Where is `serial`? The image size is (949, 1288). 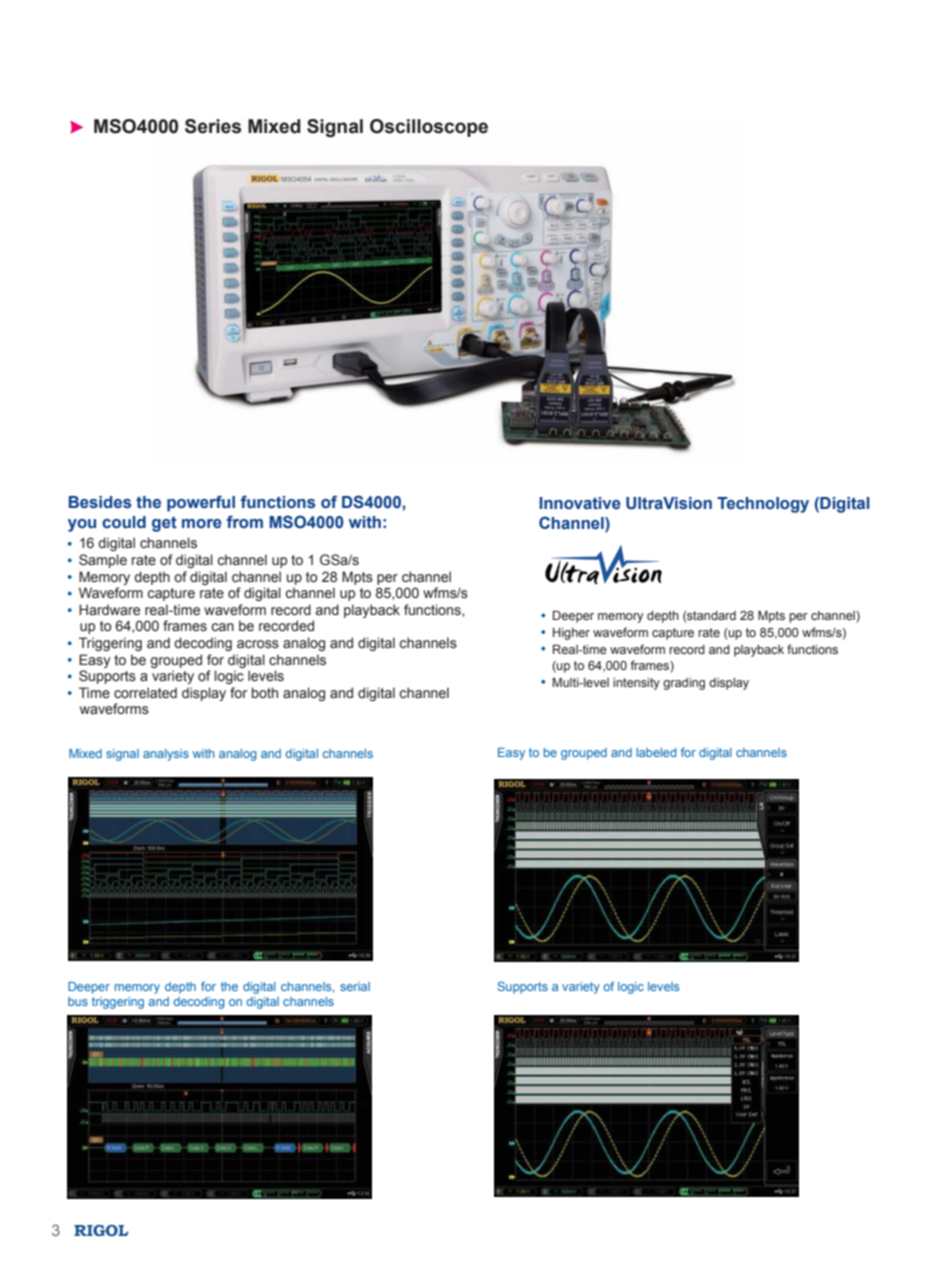 serial is located at coordinates (355, 986).
